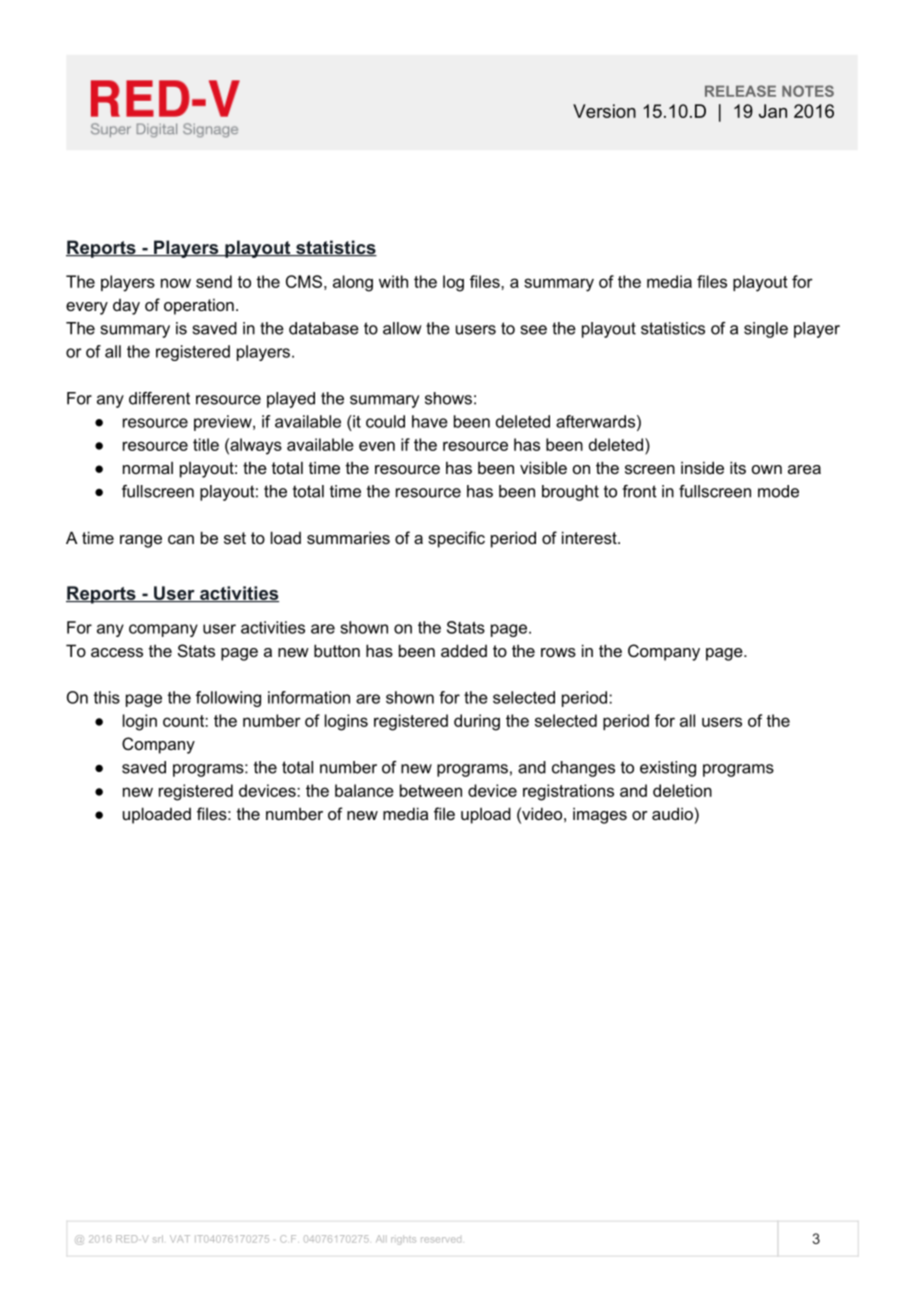 The image size is (924, 1308). Describe the element at coordinates (464, 650) in the document. I see `added` at that location.
